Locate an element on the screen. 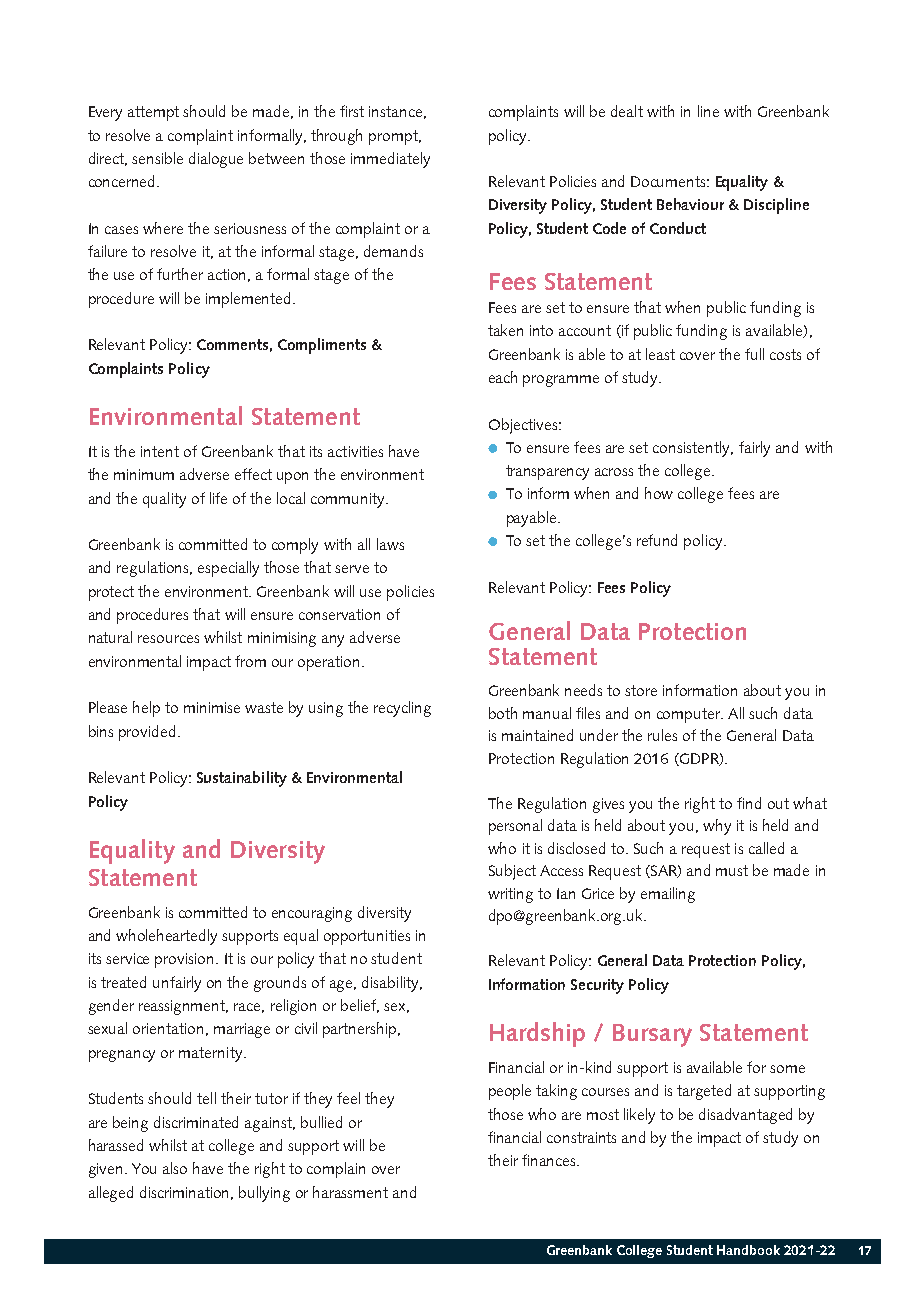  laws is located at coordinates (390, 544).
